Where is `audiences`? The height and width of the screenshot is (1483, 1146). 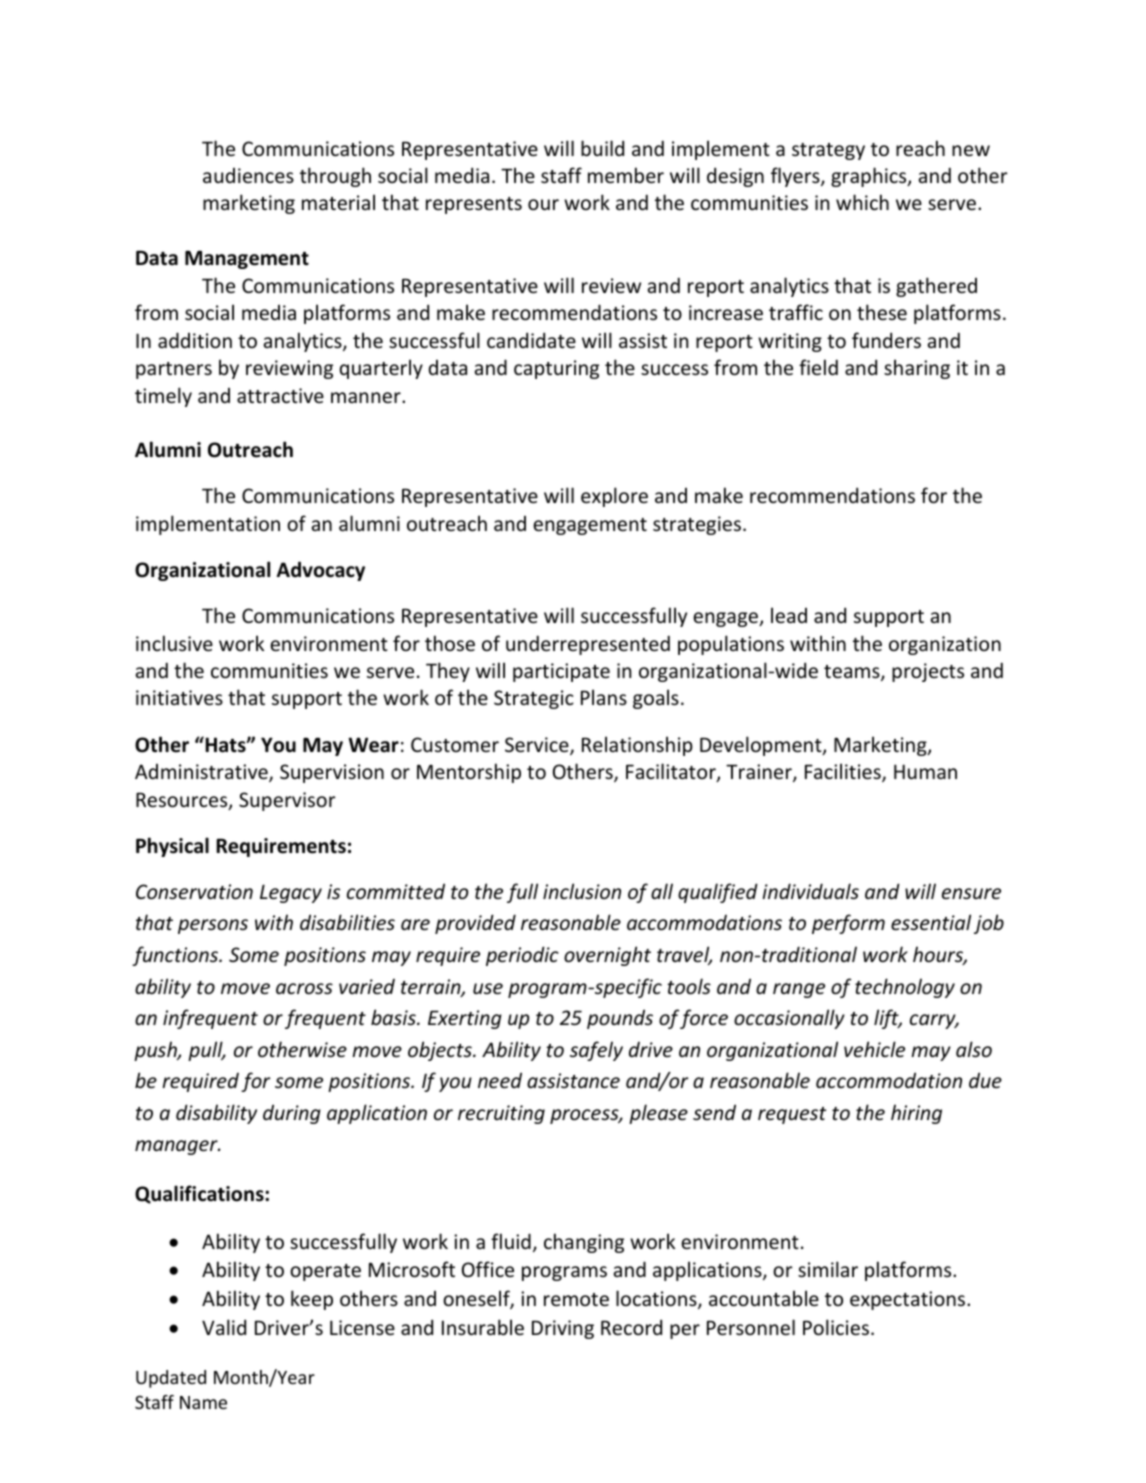 audiences is located at coordinates (248, 175).
